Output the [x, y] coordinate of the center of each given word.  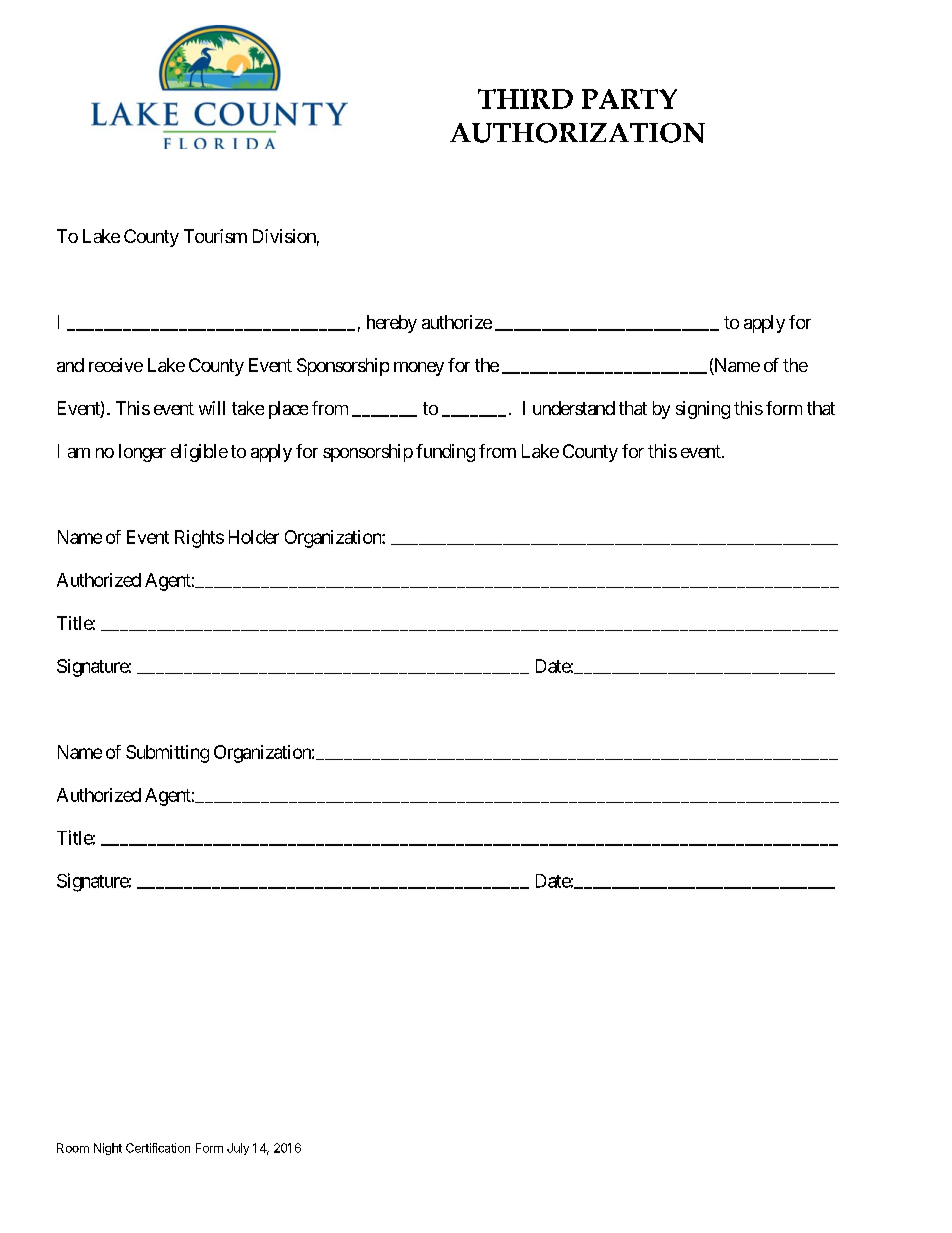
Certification [158, 1148]
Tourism [215, 236]
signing [703, 410]
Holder [254, 537]
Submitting [167, 754]
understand [574, 408]
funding [445, 453]
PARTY [629, 99]
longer [142, 453]
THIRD [525, 99]
